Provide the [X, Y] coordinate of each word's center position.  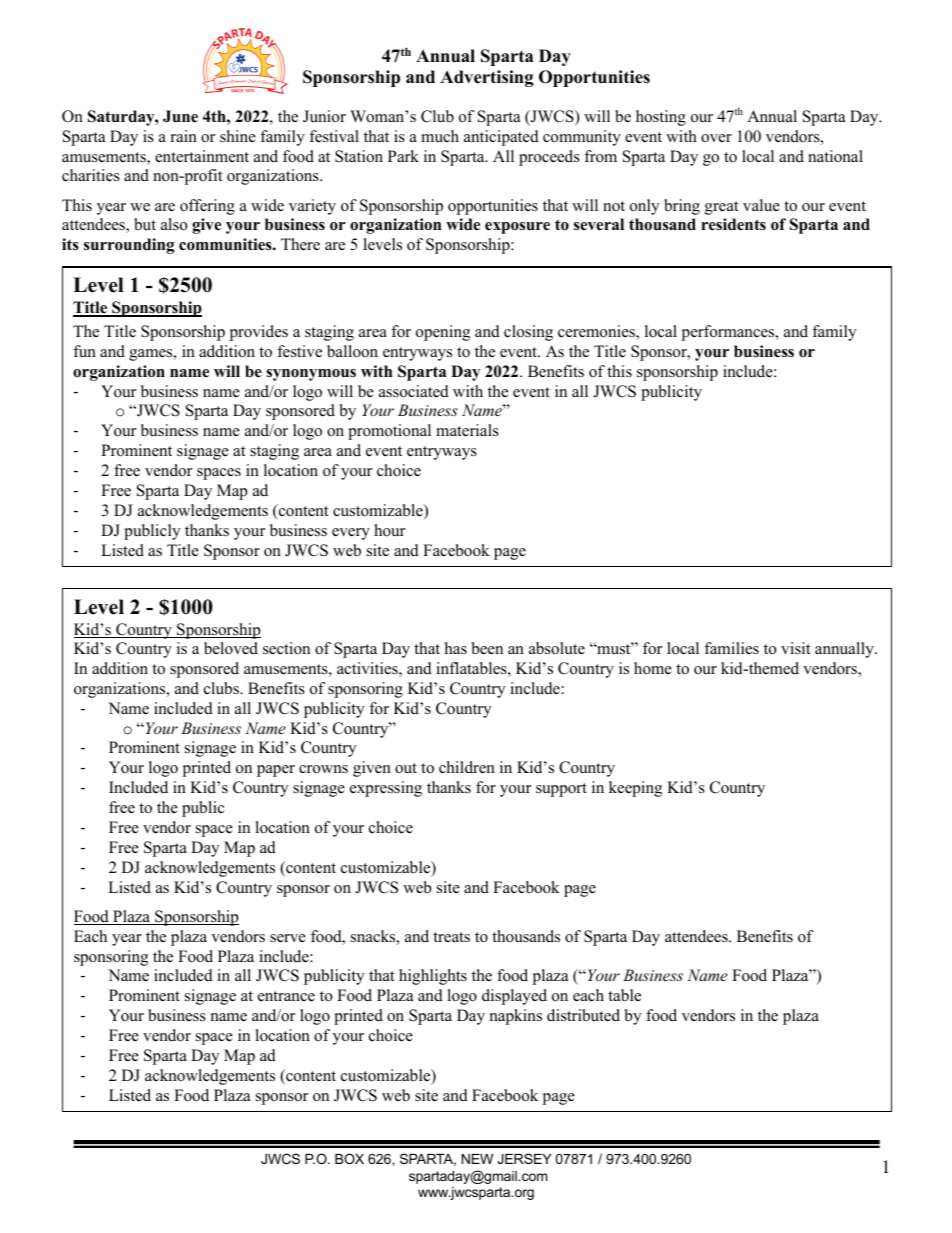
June [180, 116]
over [716, 138]
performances [729, 333]
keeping [635, 789]
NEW [477, 1159]
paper [276, 771]
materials [467, 430]
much [440, 136]
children [467, 767]
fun [84, 351]
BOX [349, 1158]
